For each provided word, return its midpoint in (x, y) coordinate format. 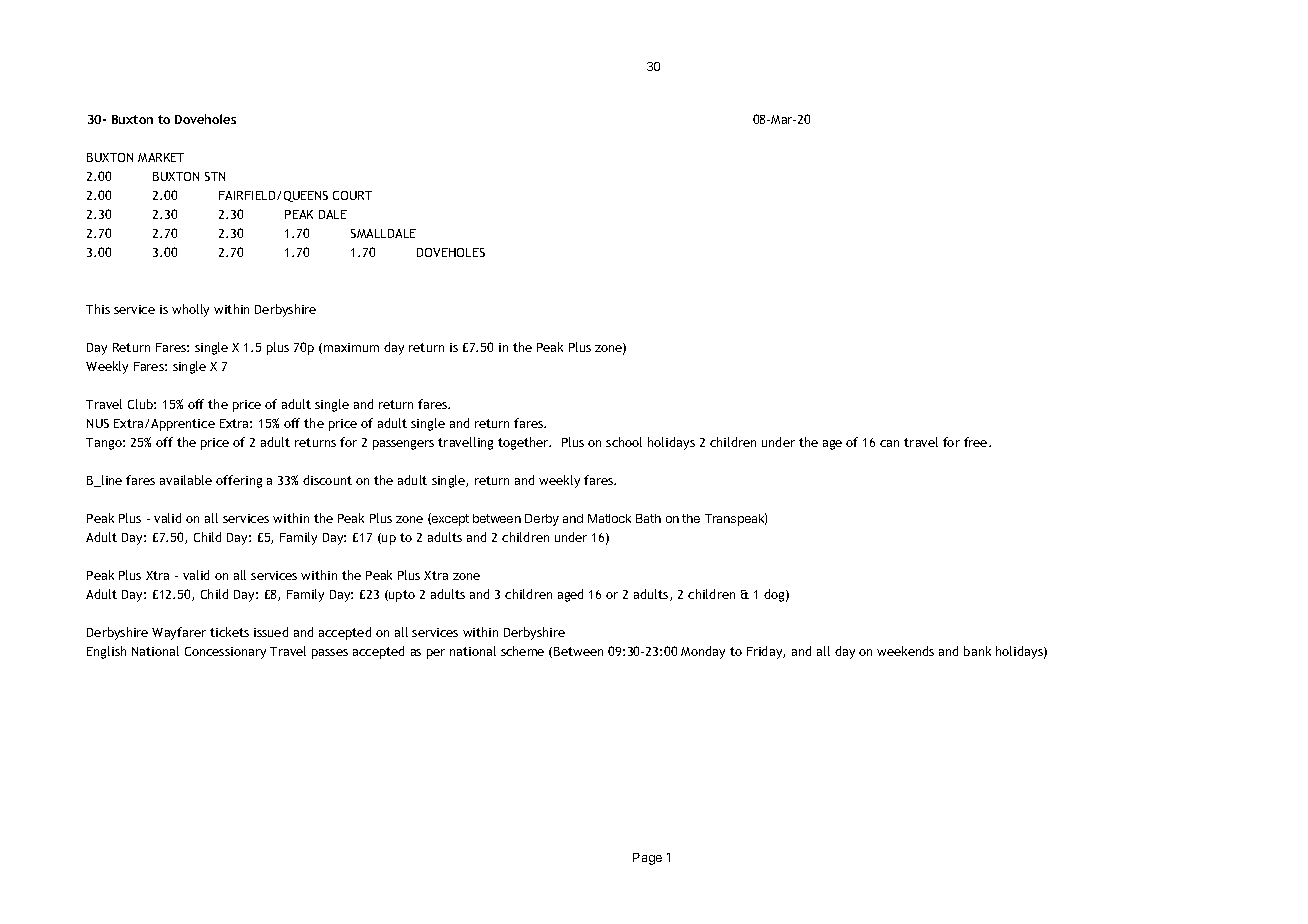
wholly (190, 310)
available (186, 480)
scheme (522, 651)
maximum (351, 347)
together (524, 443)
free (977, 442)
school (624, 442)
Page (647, 859)
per (436, 654)
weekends (905, 651)
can (889, 443)
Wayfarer (179, 633)
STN (215, 176)
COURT (352, 195)
